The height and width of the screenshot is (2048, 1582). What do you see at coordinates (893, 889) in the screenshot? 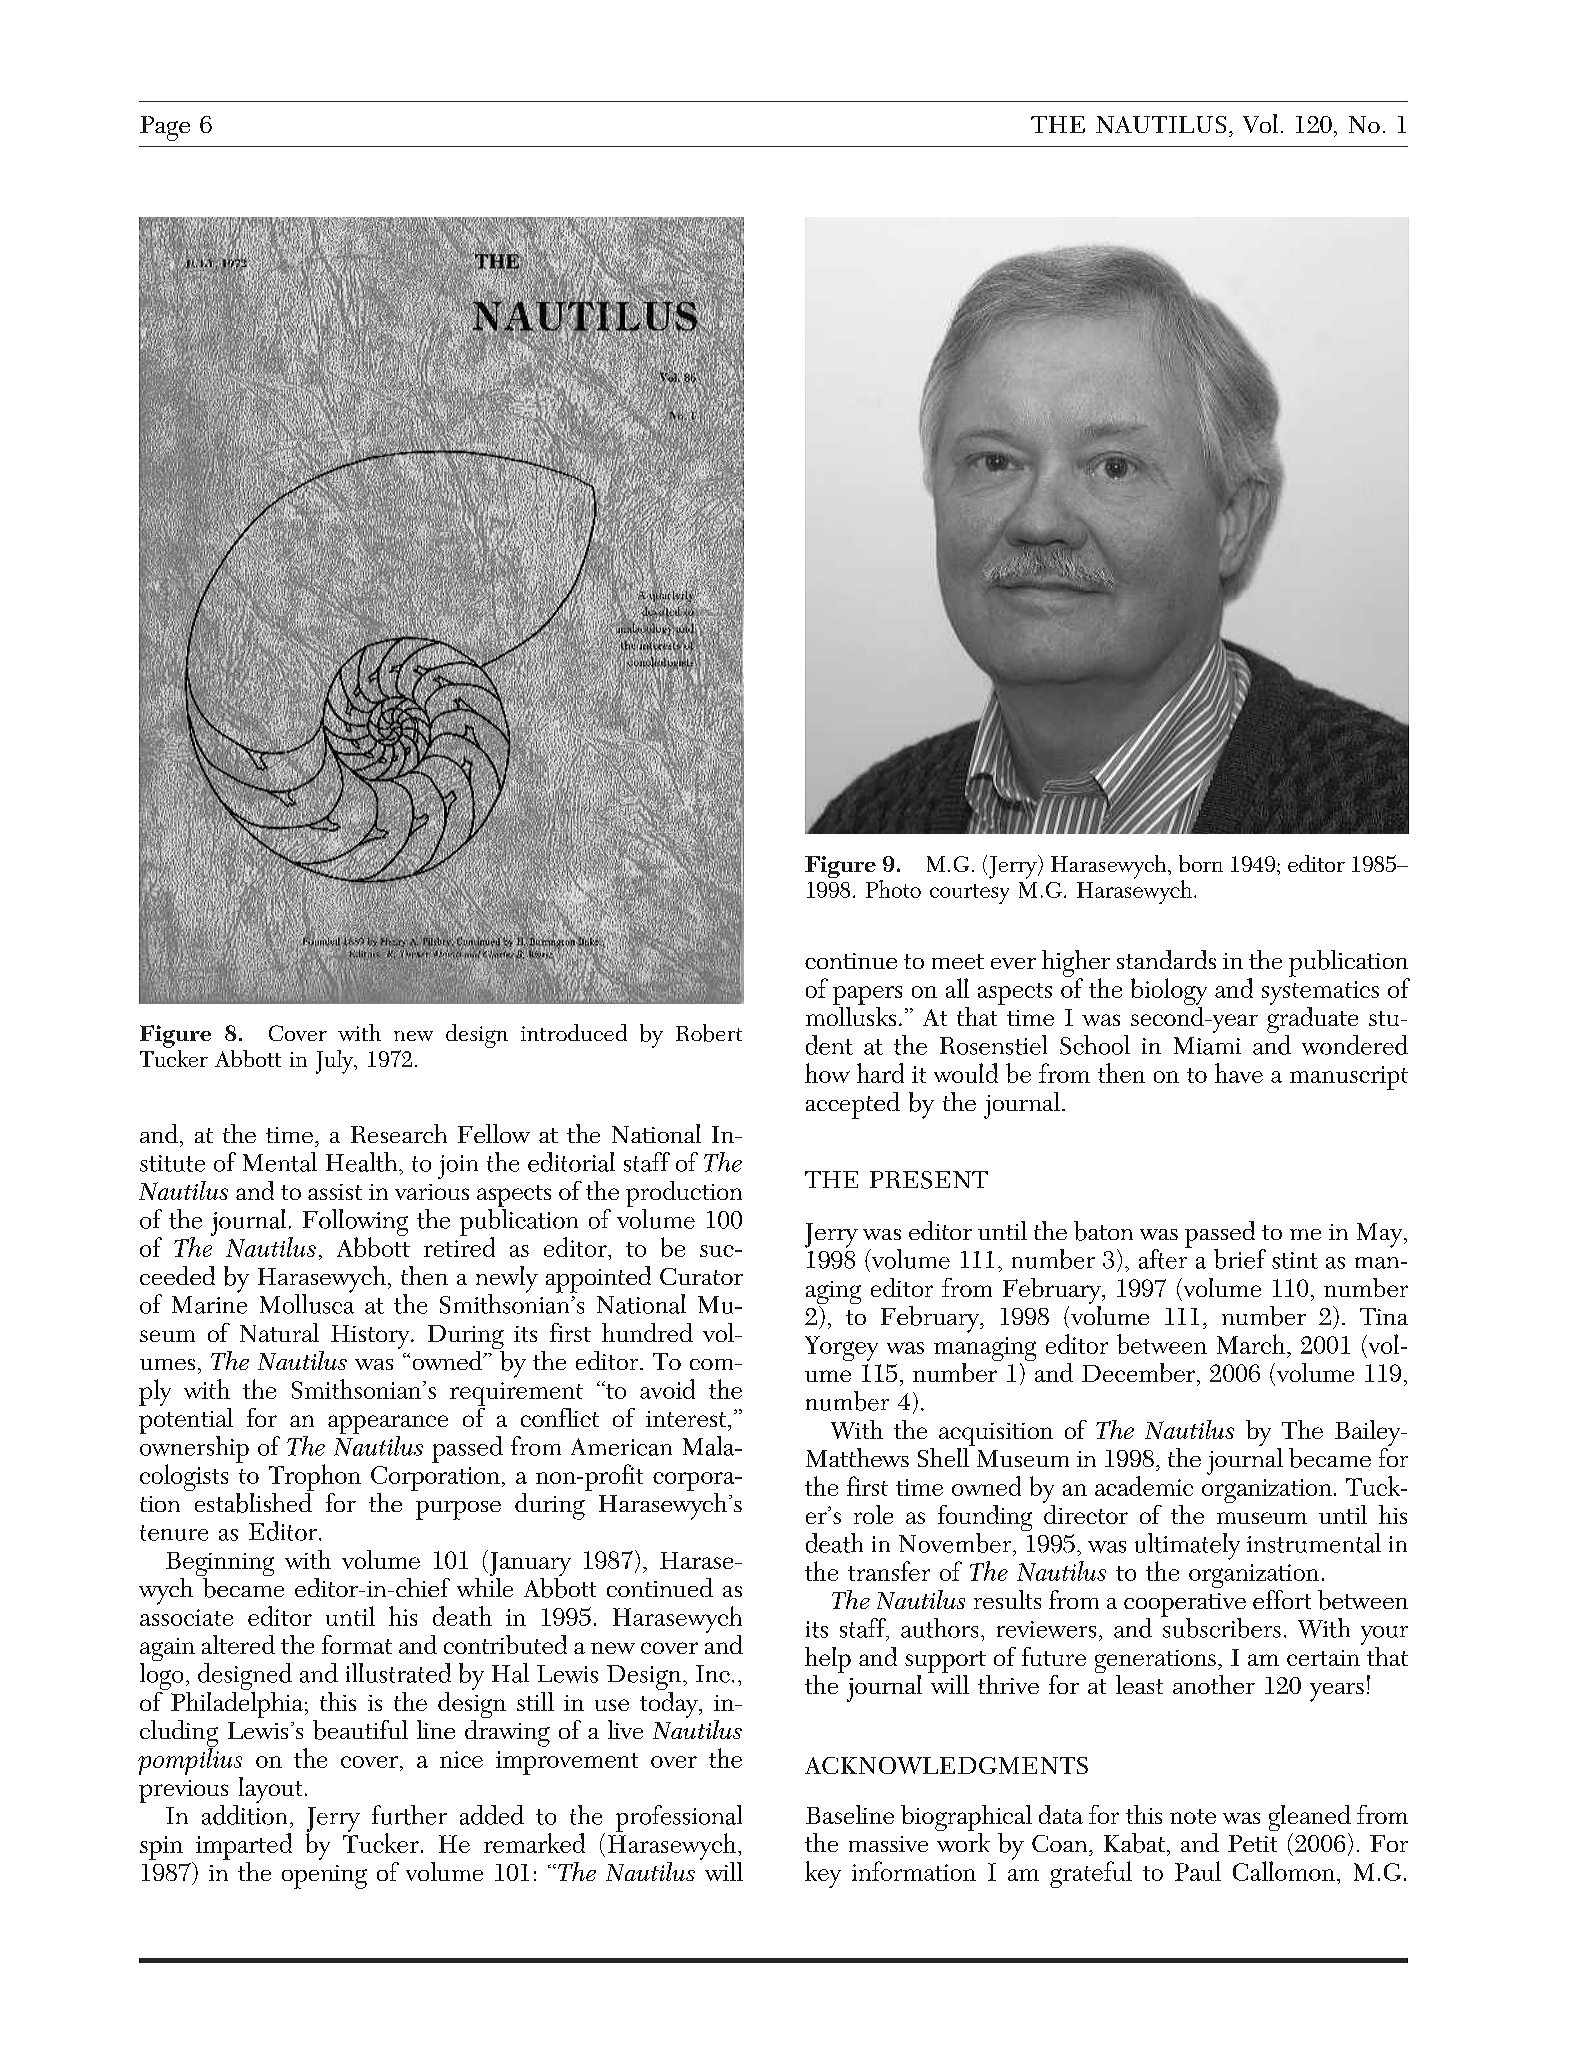
I see `Photo` at bounding box center [893, 889].
